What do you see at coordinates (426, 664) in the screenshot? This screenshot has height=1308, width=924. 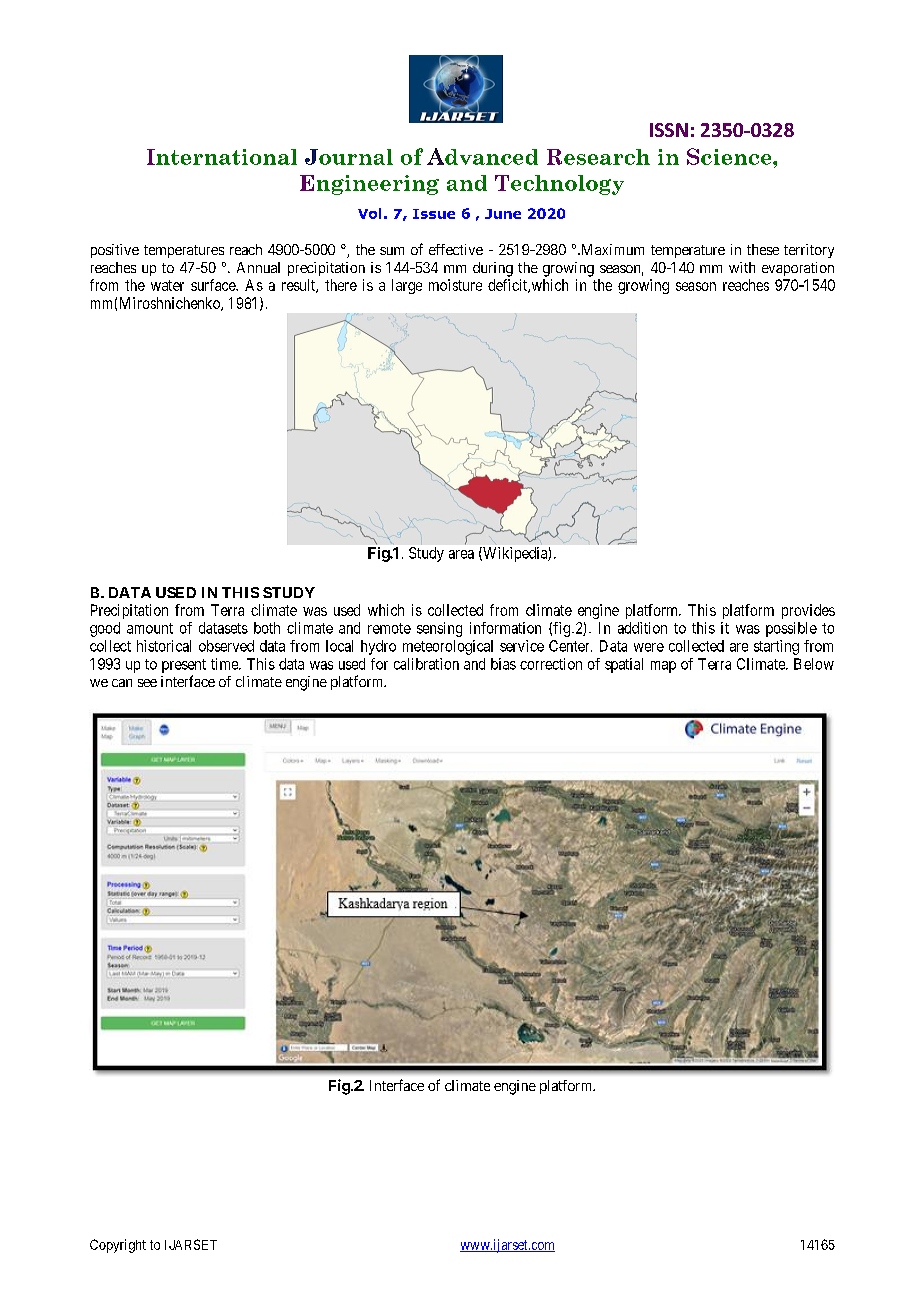 I see `calibration` at bounding box center [426, 664].
